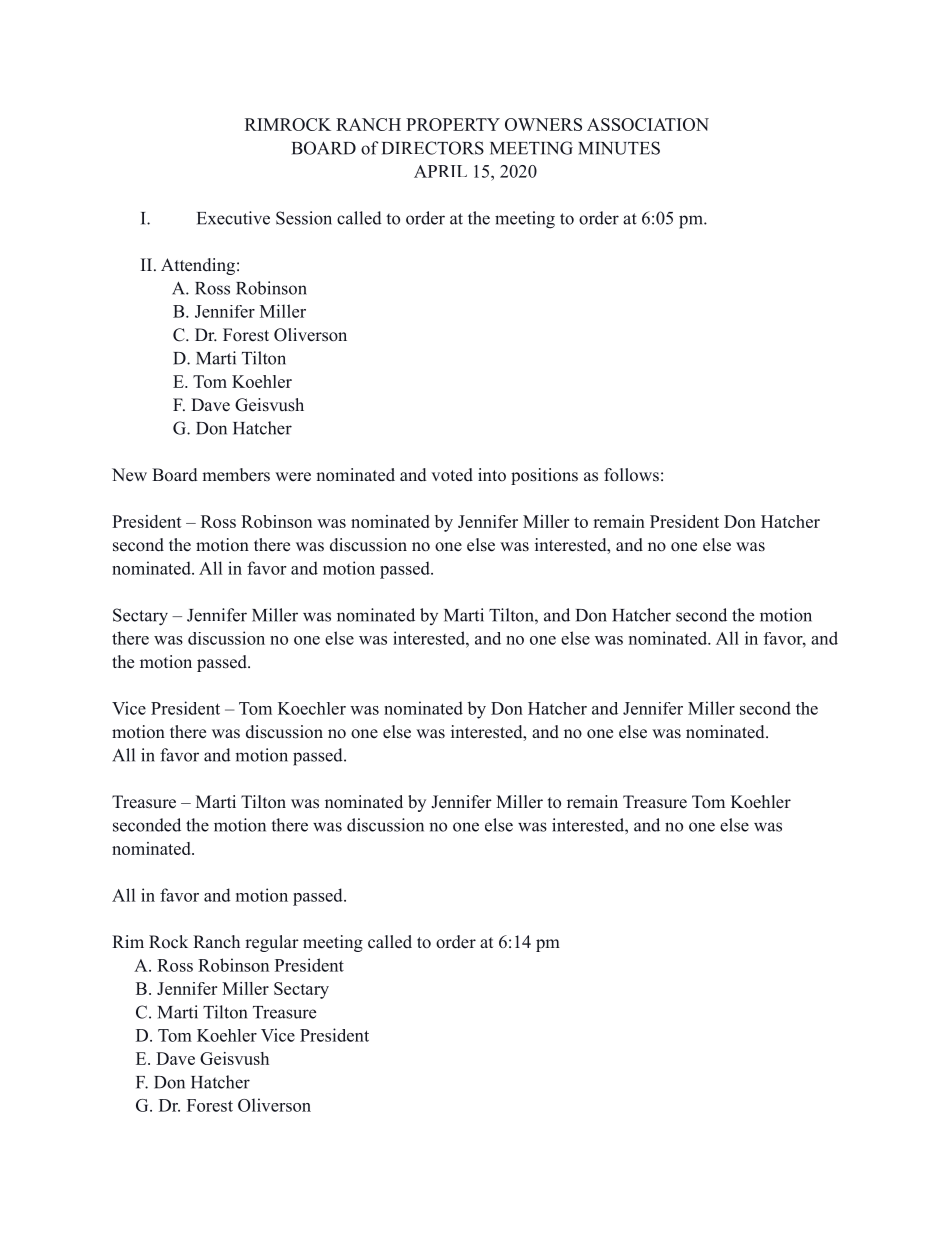 Image resolution: width=952 pixels, height=1233 pixels. I want to click on follows, so click(631, 475).
